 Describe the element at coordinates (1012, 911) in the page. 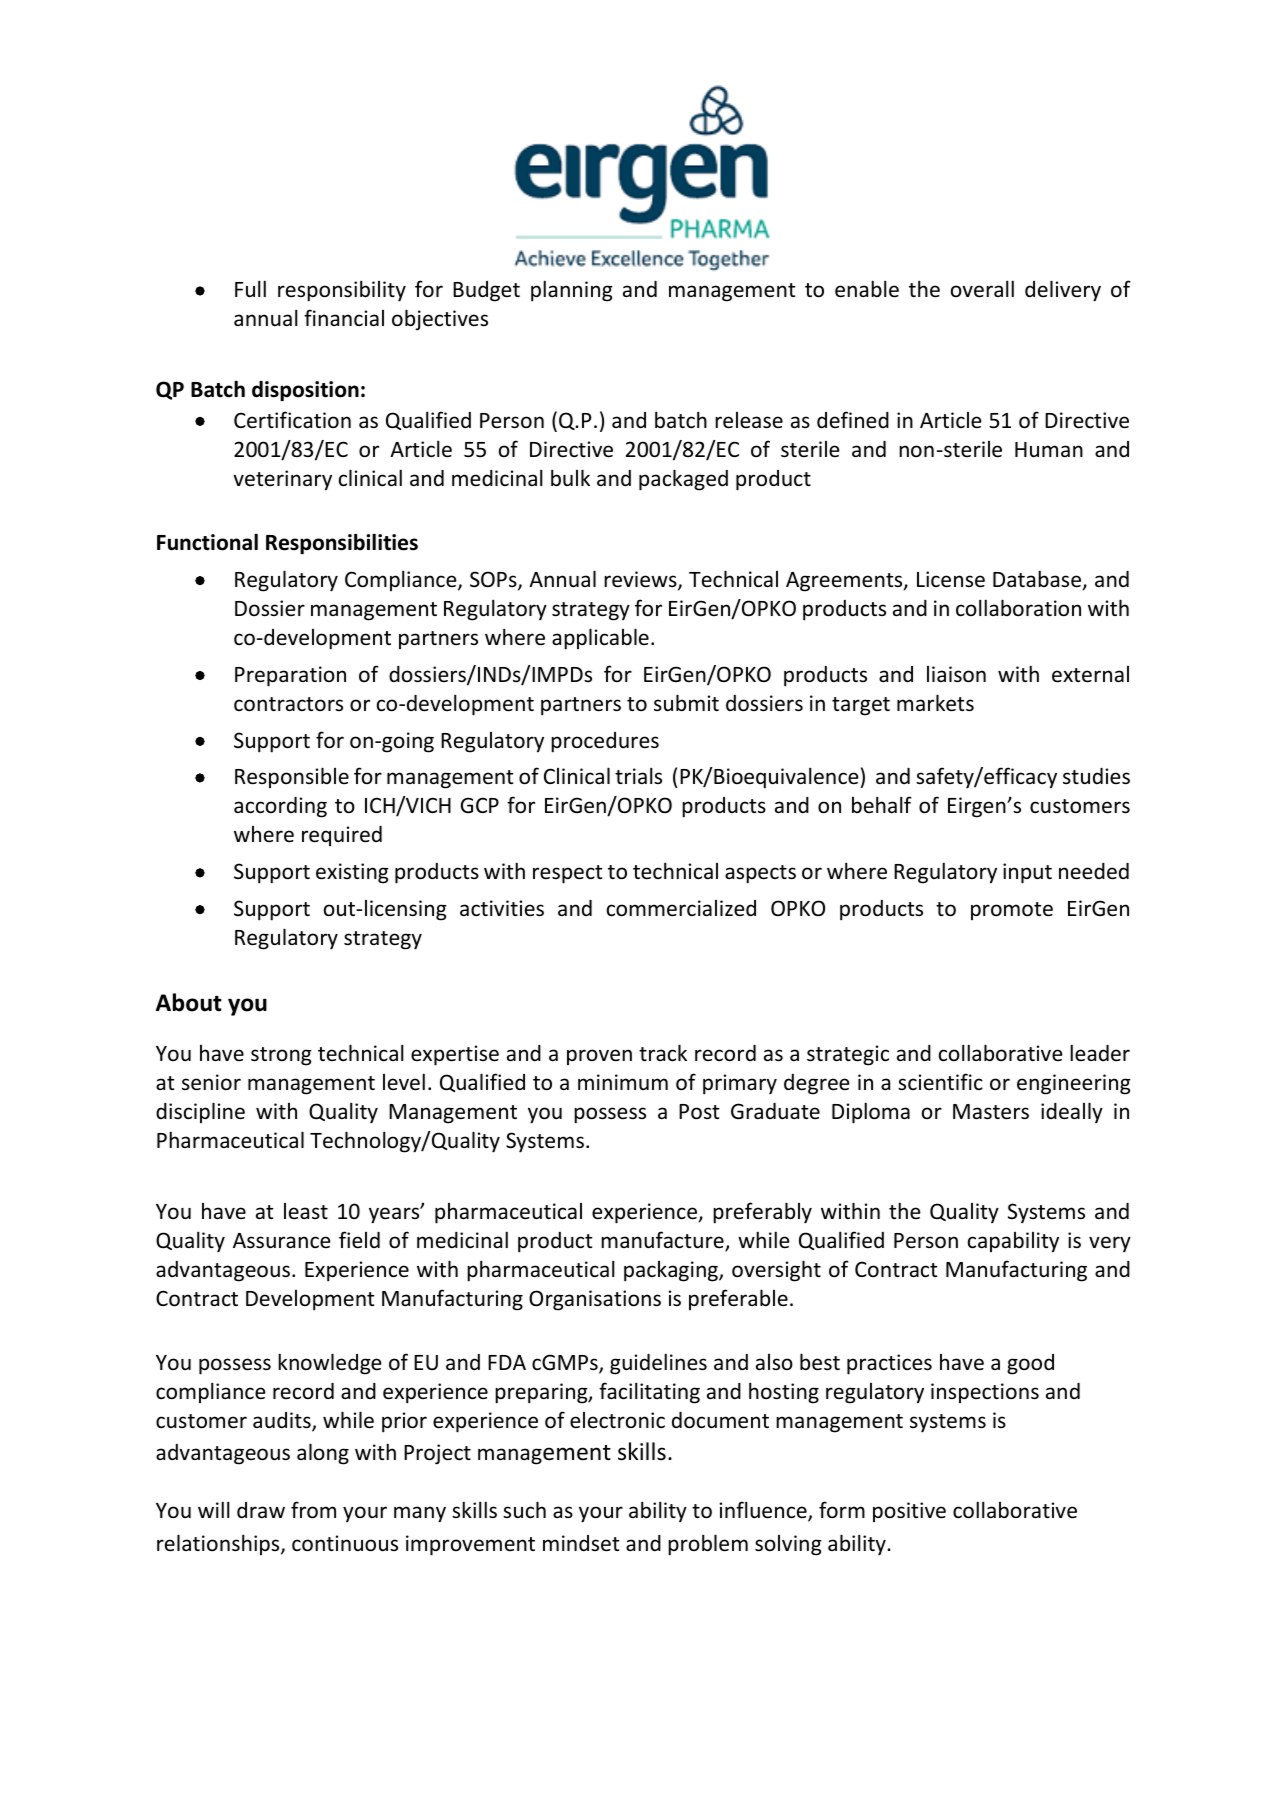

I see `promote` at that location.
